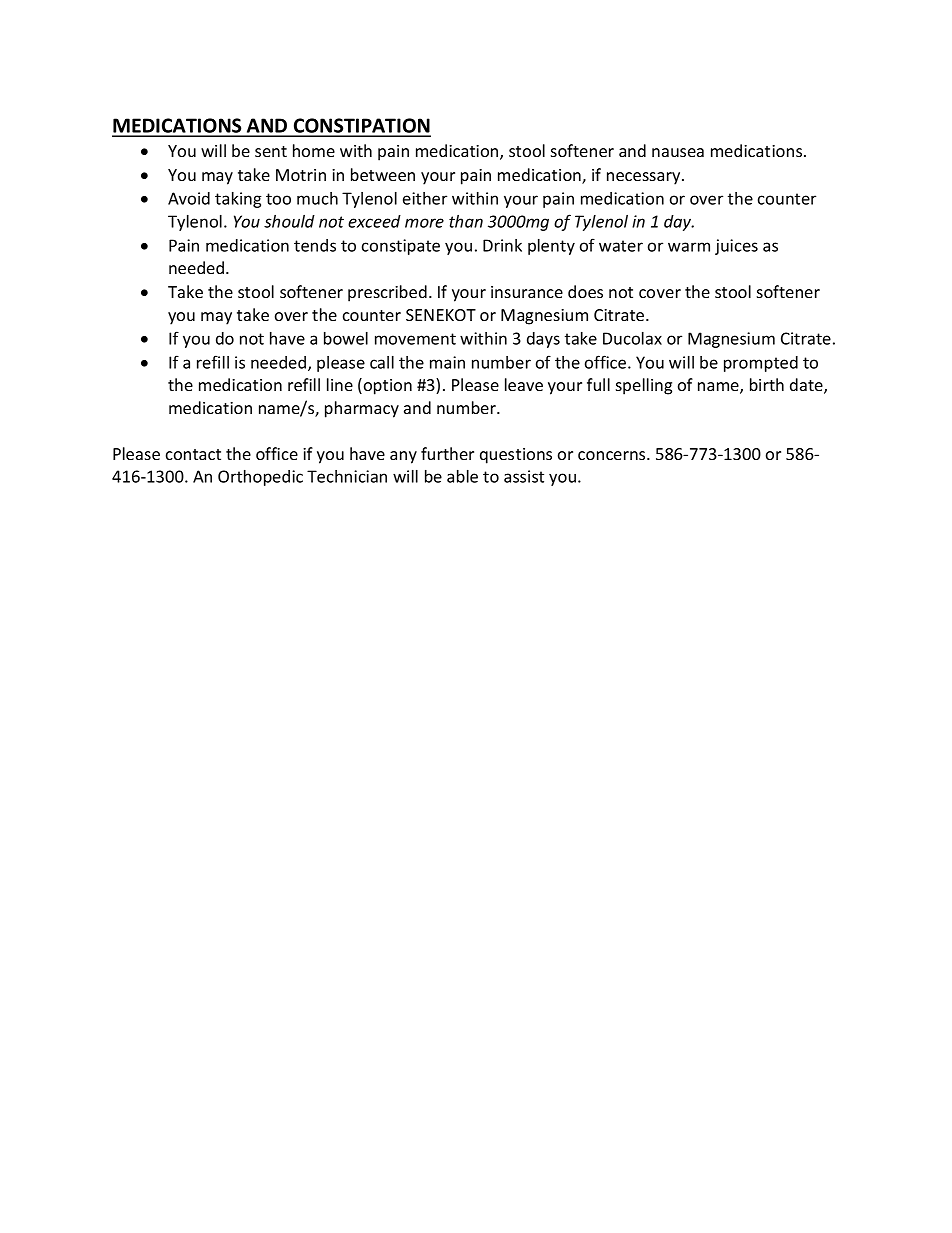  I want to click on does, so click(585, 291).
